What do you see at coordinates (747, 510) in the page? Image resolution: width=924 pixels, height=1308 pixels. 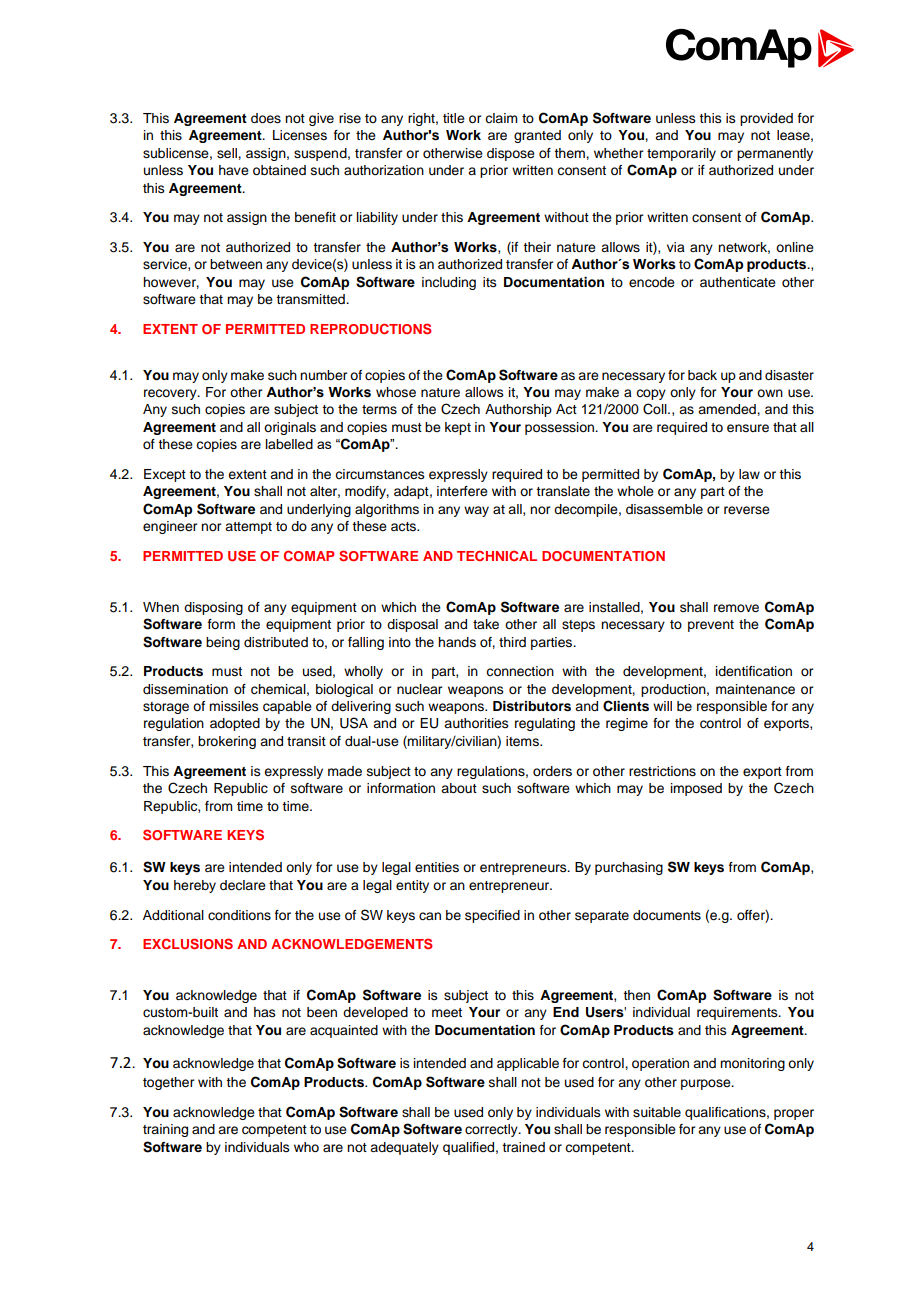 I see `reverse` at bounding box center [747, 510].
